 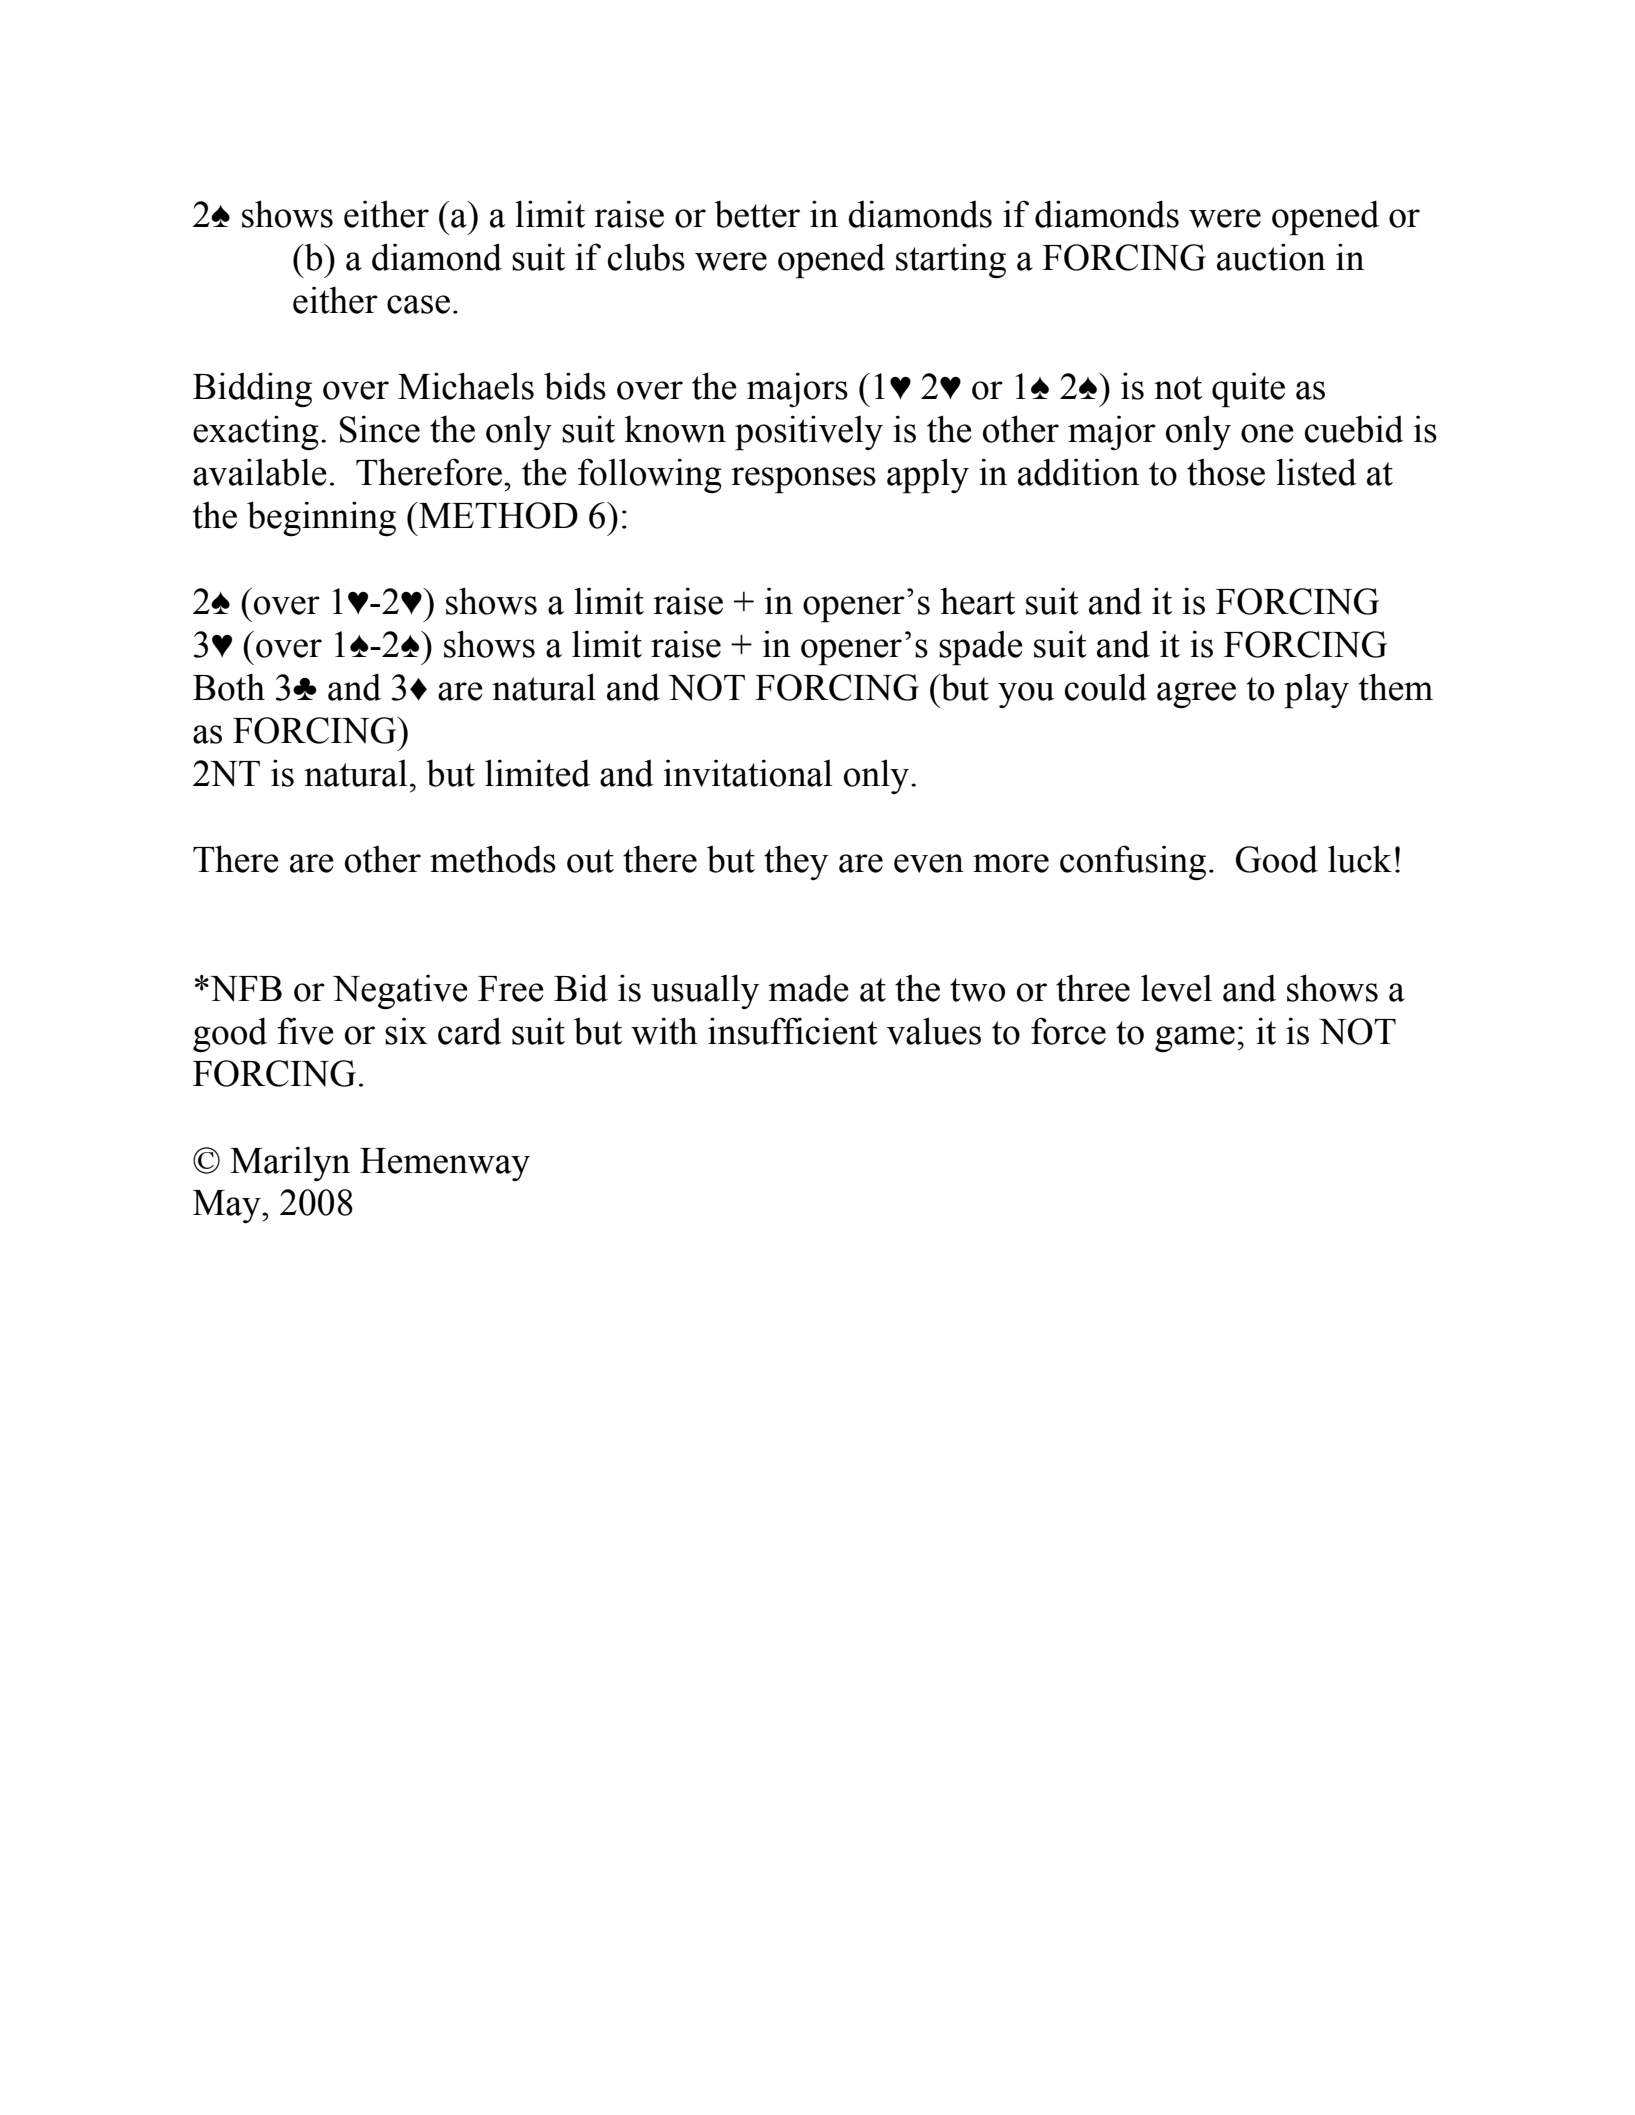 What do you see at coordinates (1176, 988) in the document?
I see `level` at bounding box center [1176, 988].
